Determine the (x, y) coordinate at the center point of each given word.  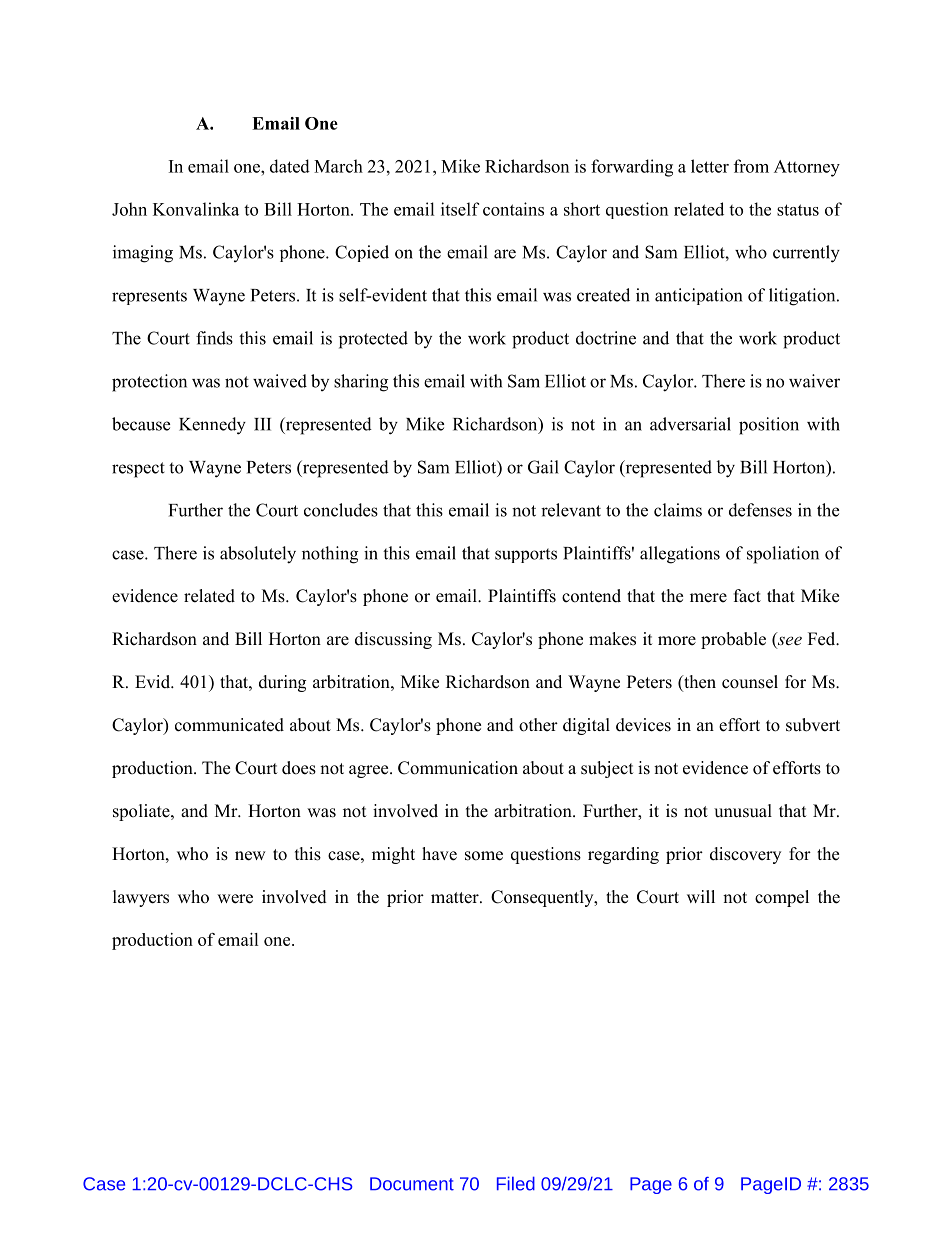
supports (526, 555)
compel (782, 898)
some (484, 856)
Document (412, 1184)
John (129, 209)
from (751, 166)
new (250, 856)
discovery (745, 855)
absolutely (258, 555)
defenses (760, 510)
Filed (516, 1183)
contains (513, 209)
